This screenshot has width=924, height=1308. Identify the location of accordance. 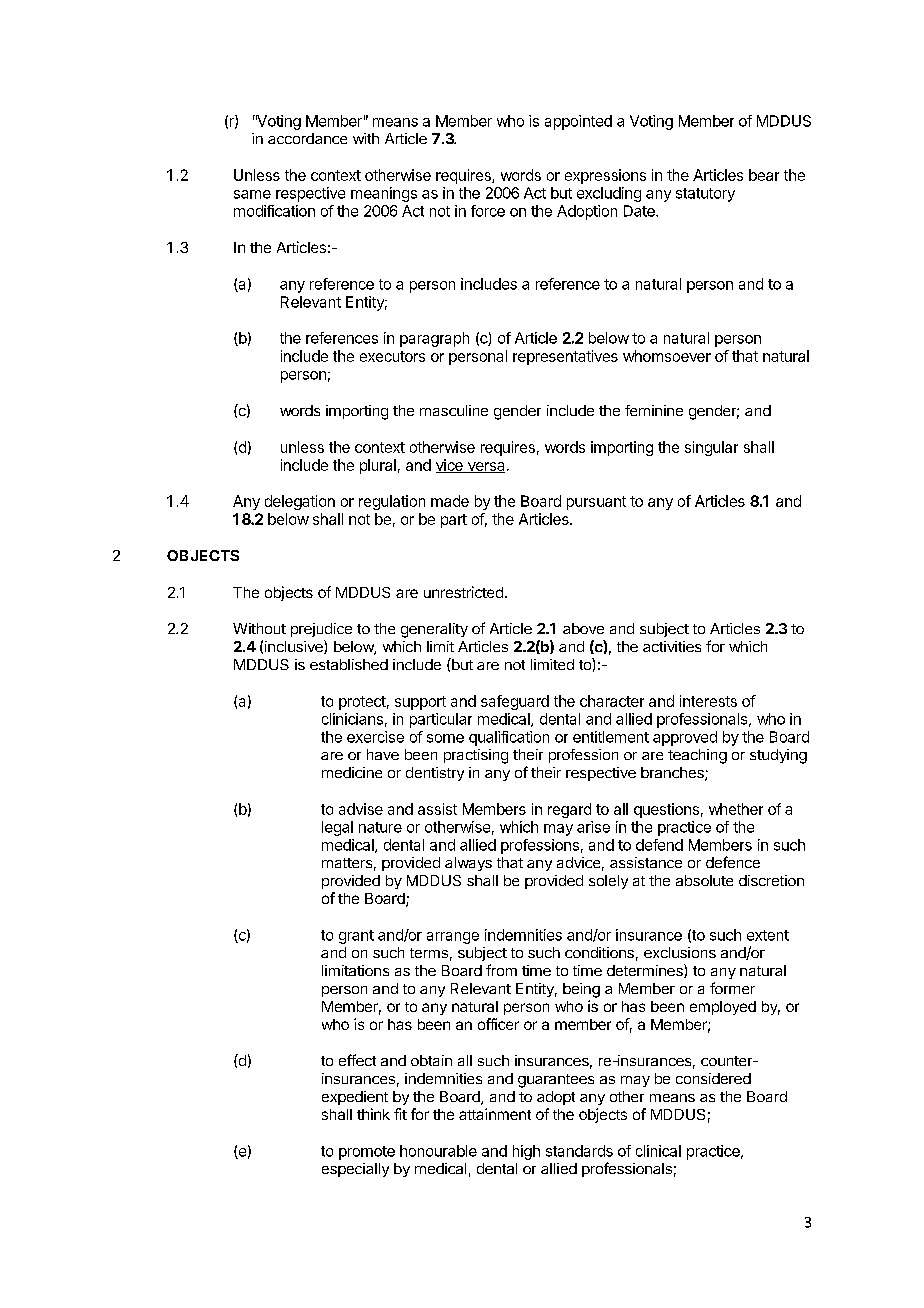
(307, 138).
